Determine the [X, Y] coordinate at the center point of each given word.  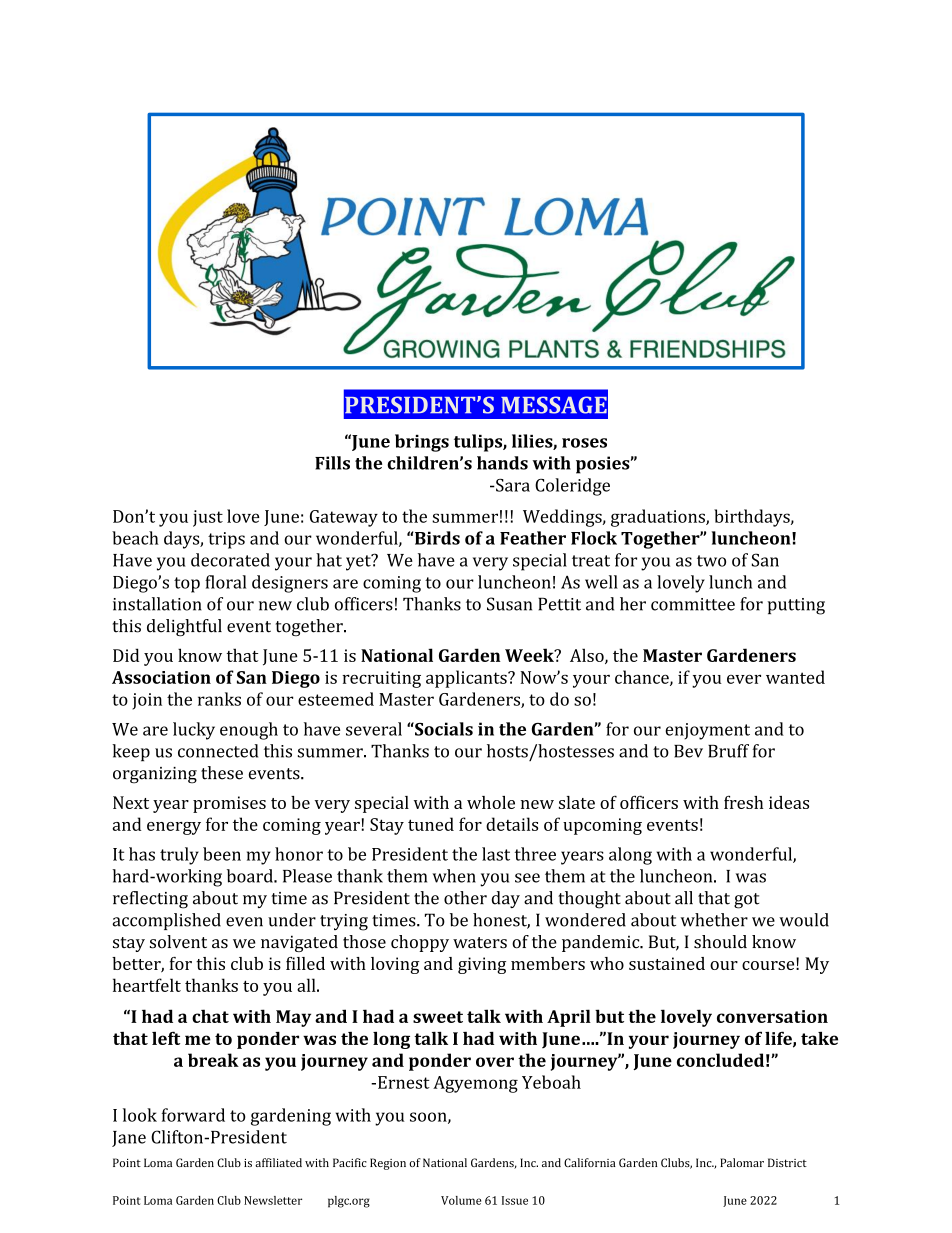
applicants [467, 679]
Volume [461, 1200]
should [720, 942]
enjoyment [707, 731]
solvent [178, 942]
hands [502, 463]
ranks [219, 699]
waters [480, 943]
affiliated [278, 1162]
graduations [659, 518]
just [208, 518]
